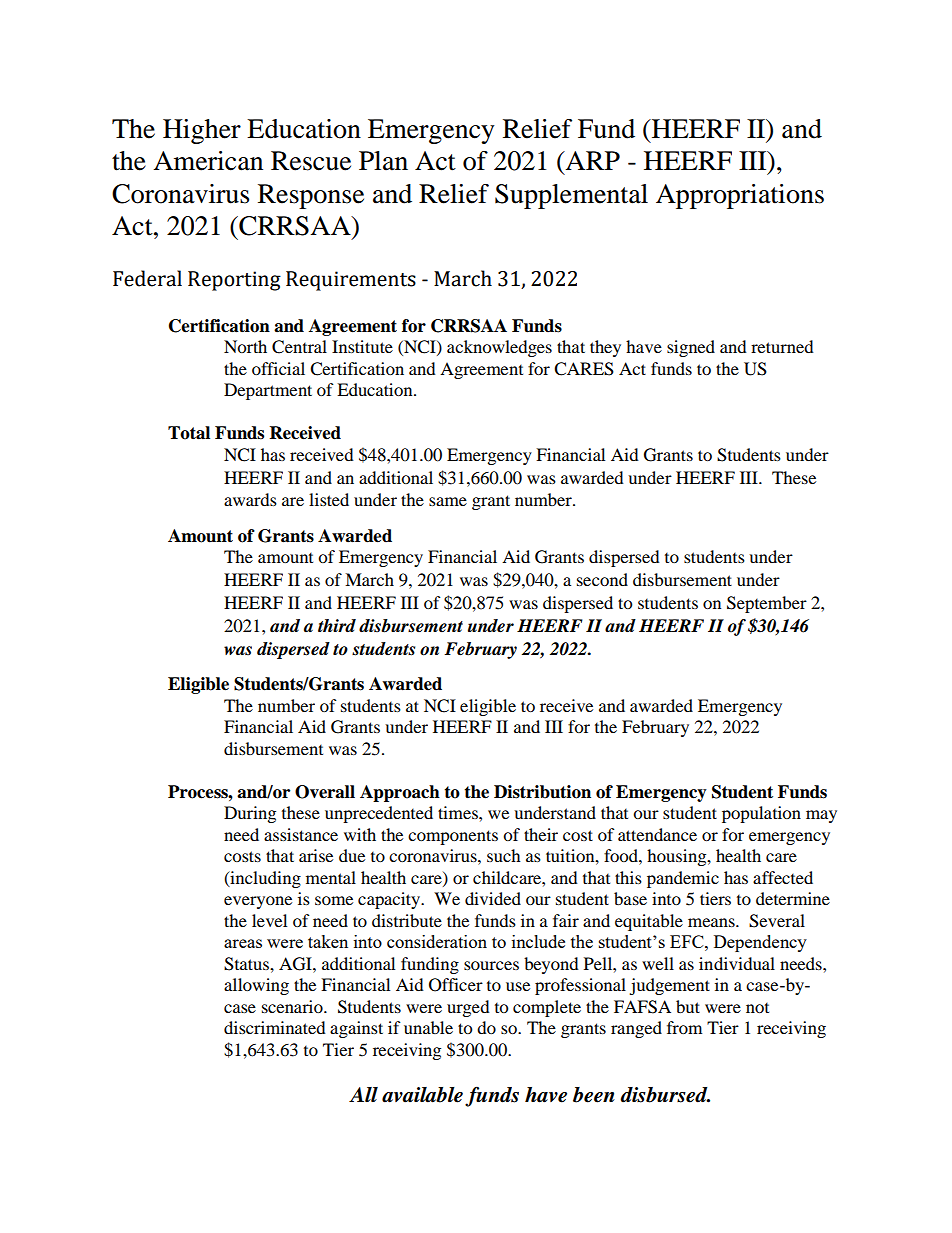 Image resolution: width=952 pixels, height=1233 pixels. I want to click on American, so click(208, 161).
